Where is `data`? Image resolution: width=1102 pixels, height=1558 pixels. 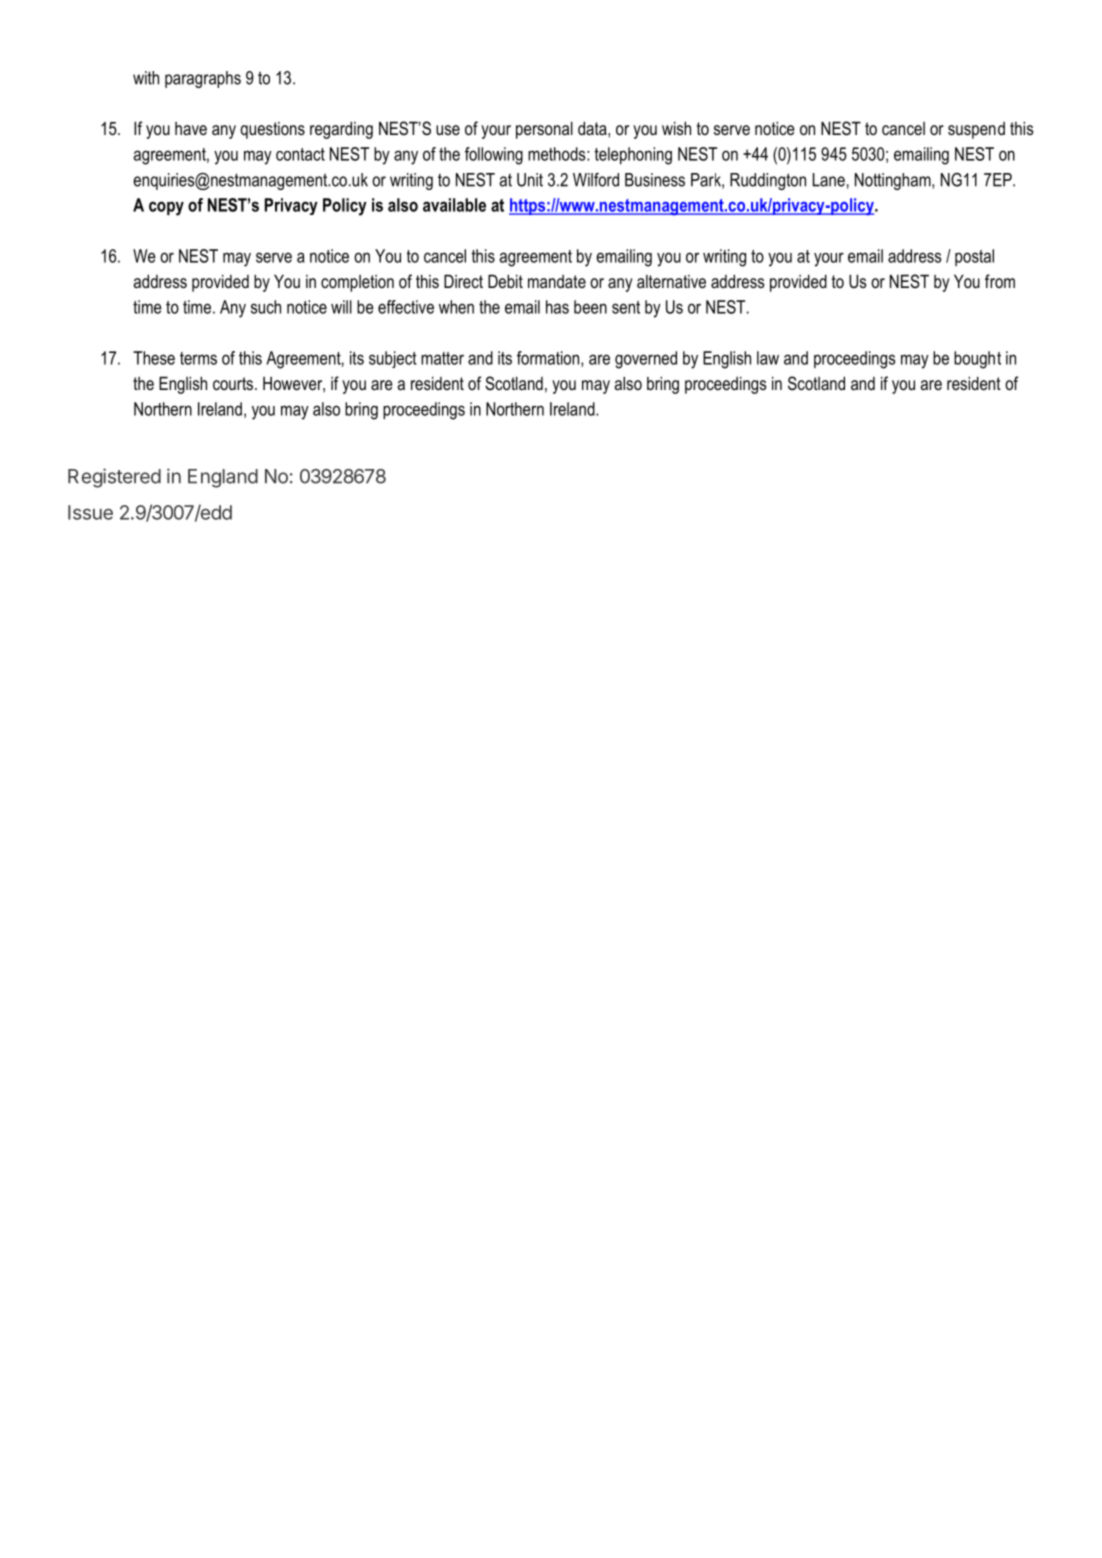
data is located at coordinates (593, 128).
